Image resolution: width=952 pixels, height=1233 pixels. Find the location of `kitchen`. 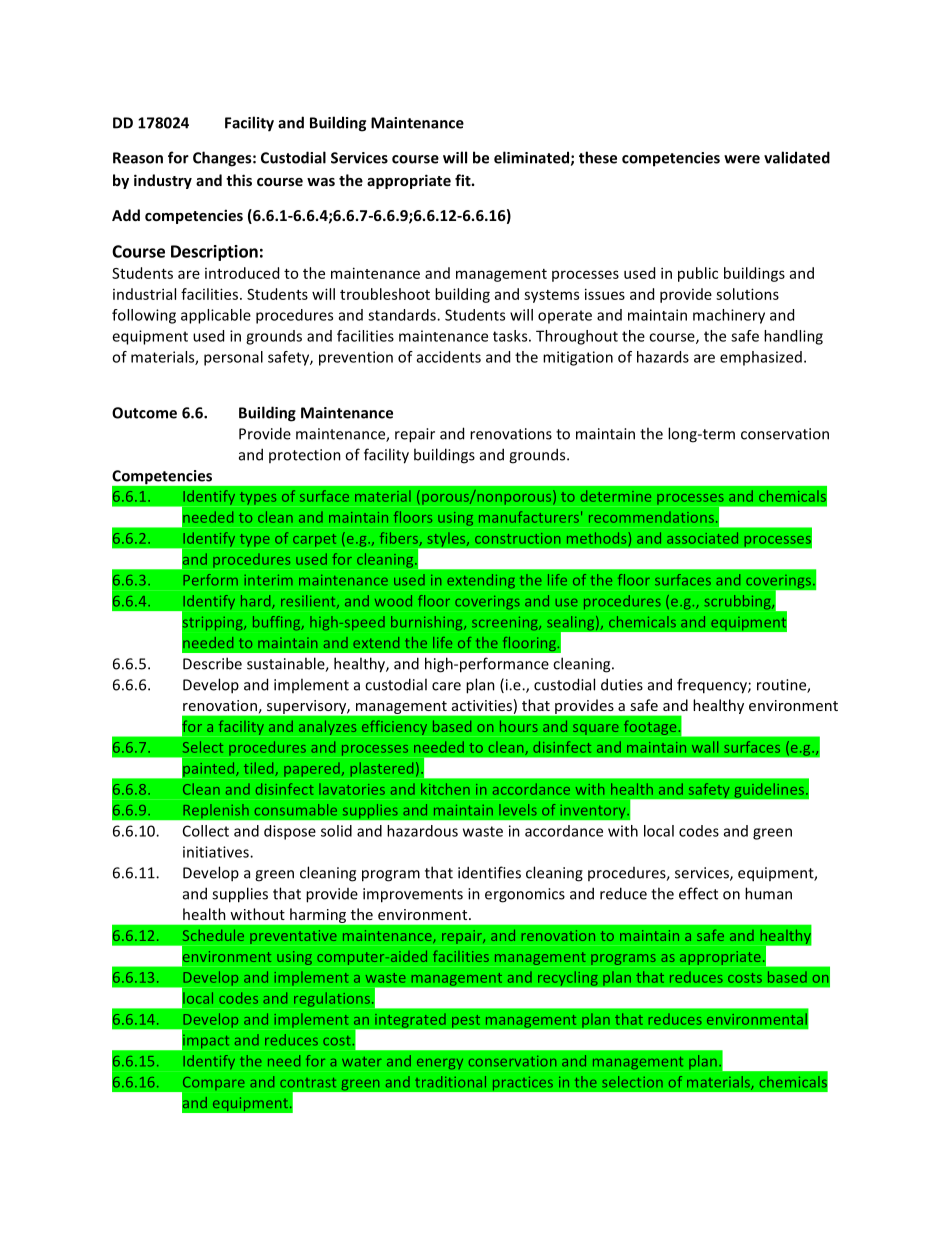

kitchen is located at coordinates (445, 789).
